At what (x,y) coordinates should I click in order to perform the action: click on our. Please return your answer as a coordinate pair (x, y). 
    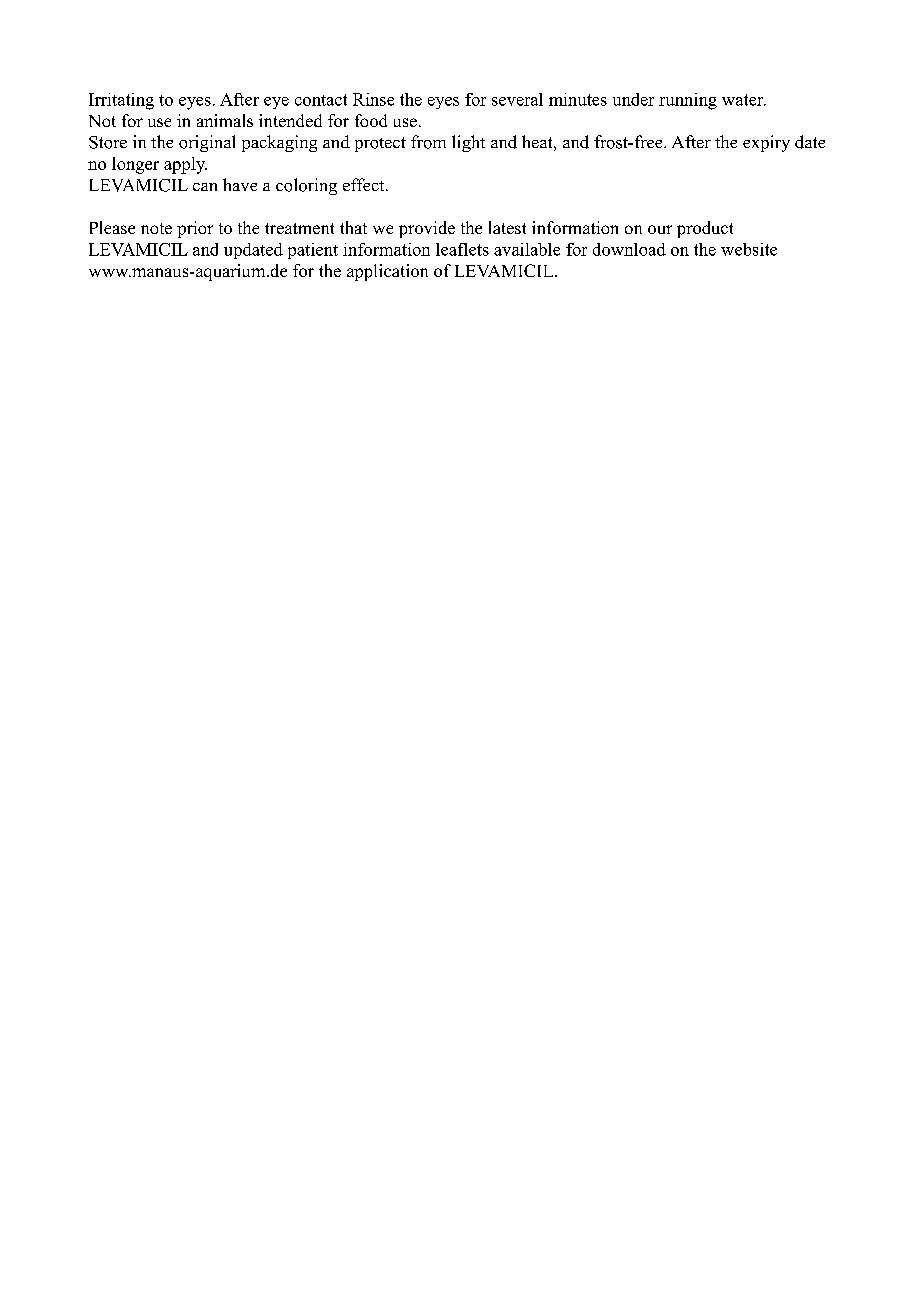
    Looking at the image, I should click on (660, 229).
